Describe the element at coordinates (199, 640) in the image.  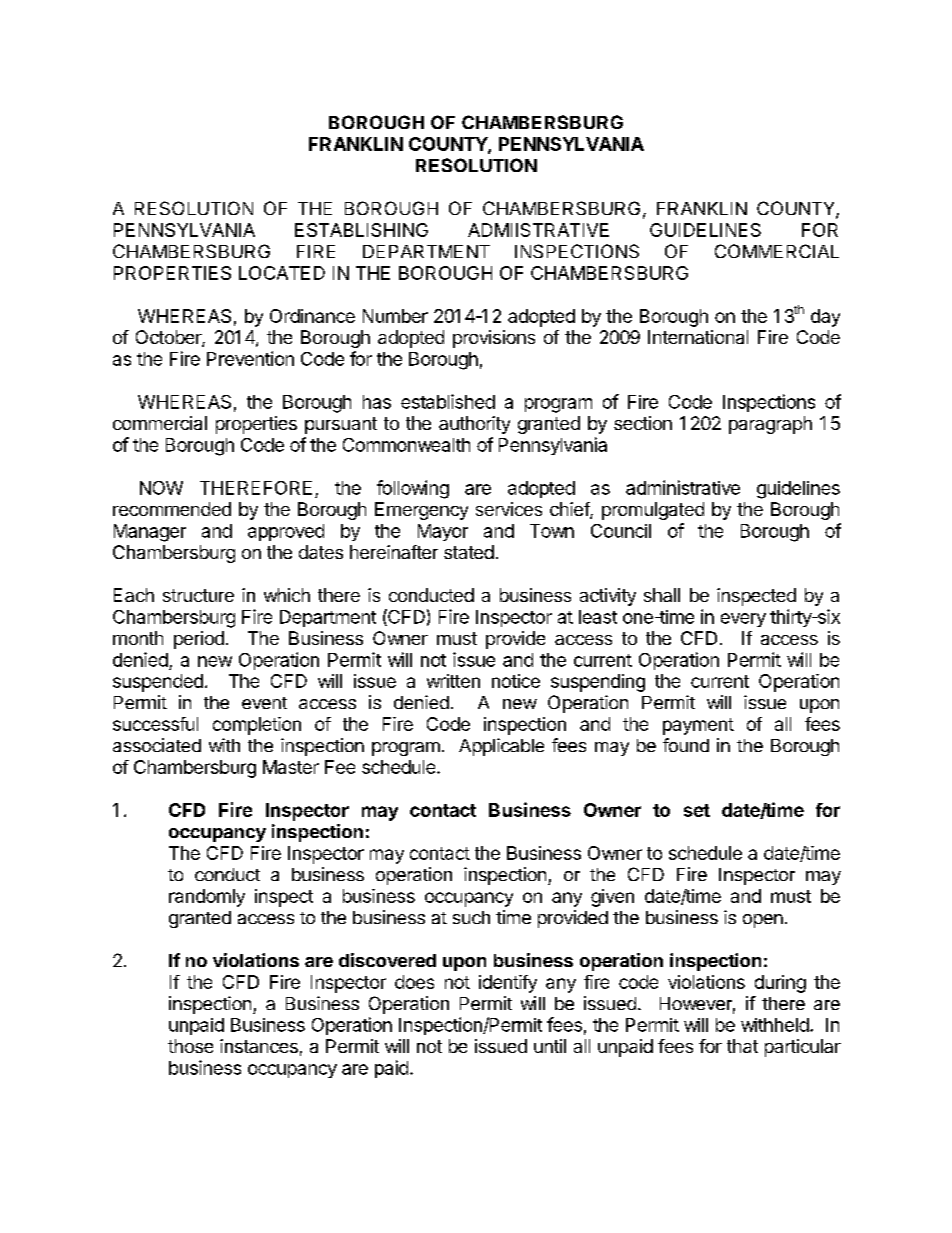
I see `period` at that location.
